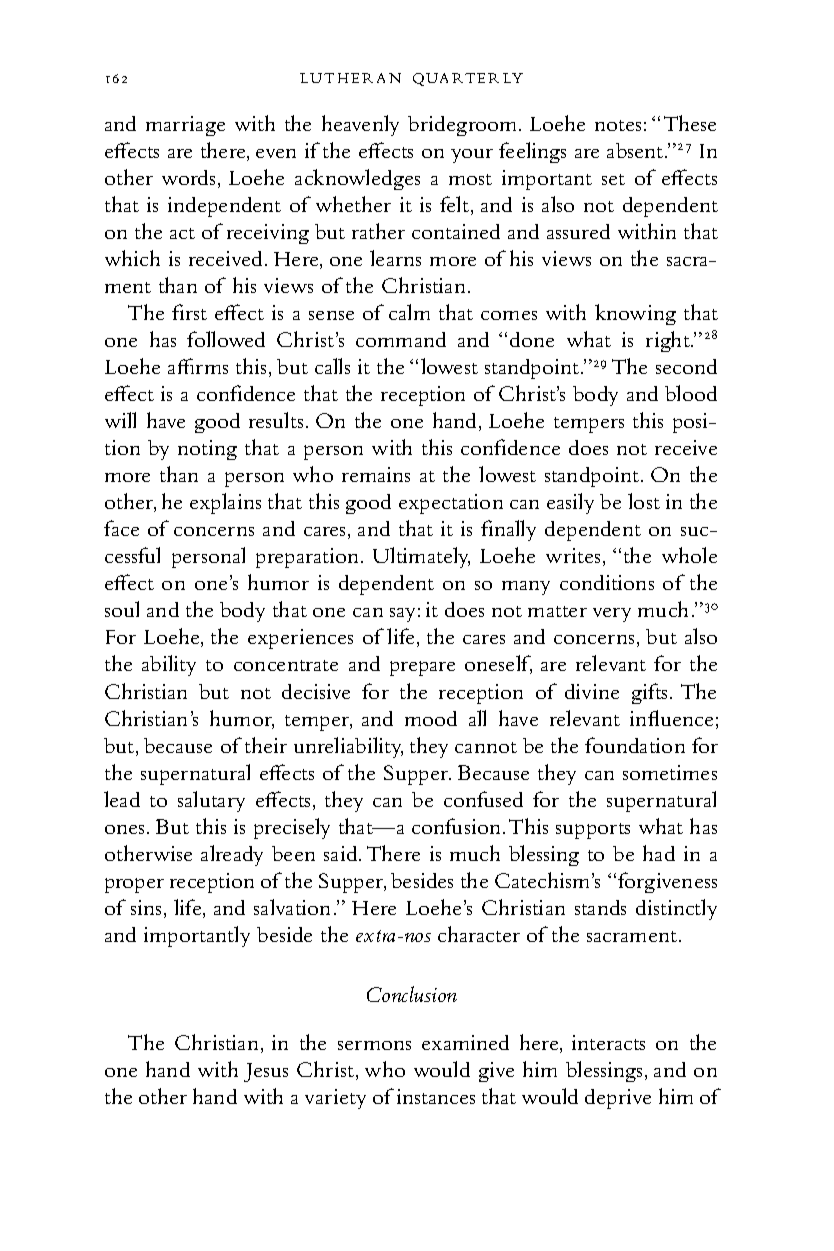 The image size is (834, 1251). I want to click on lost, so click(644, 501).
